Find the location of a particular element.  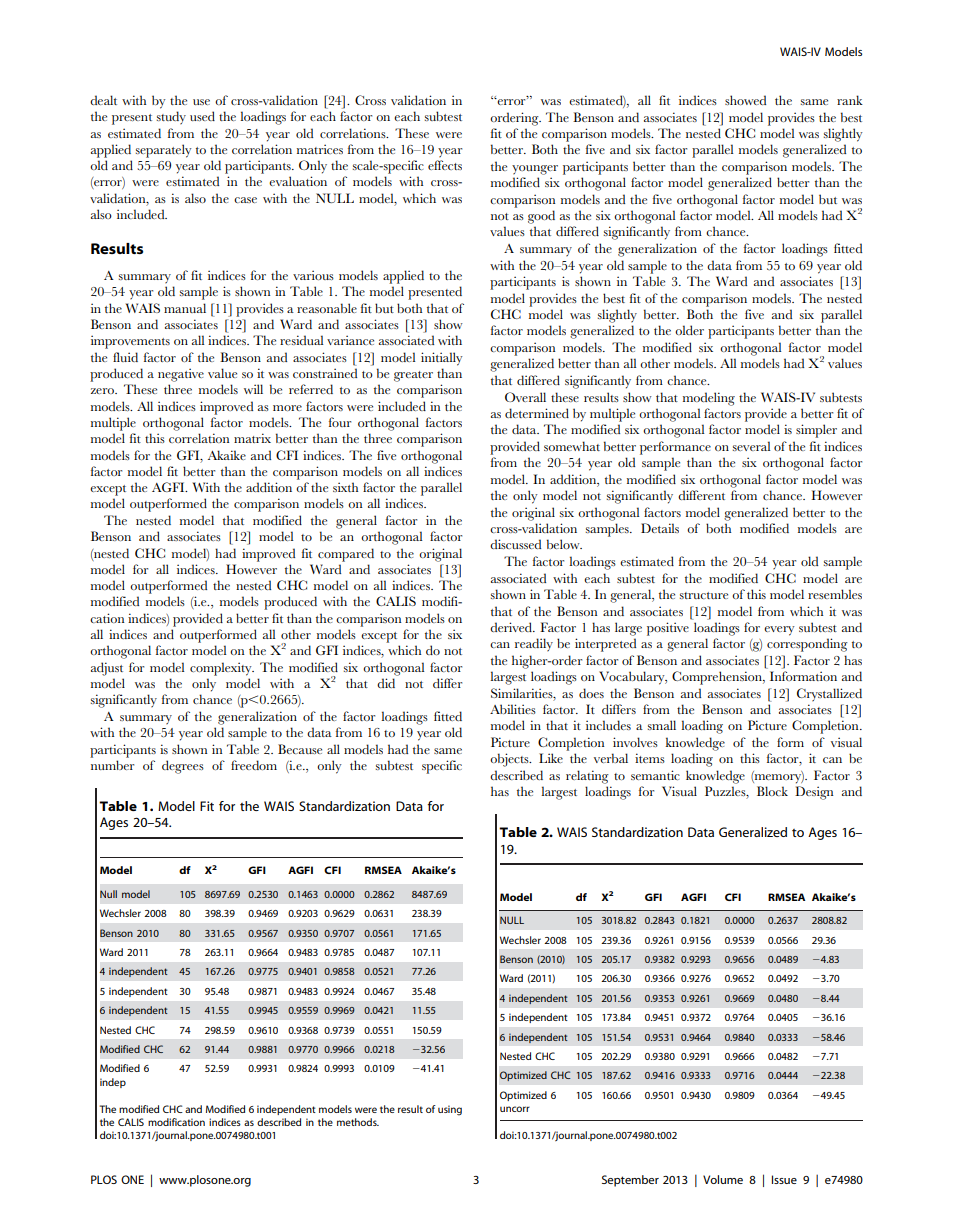

used is located at coordinates (202, 116).
